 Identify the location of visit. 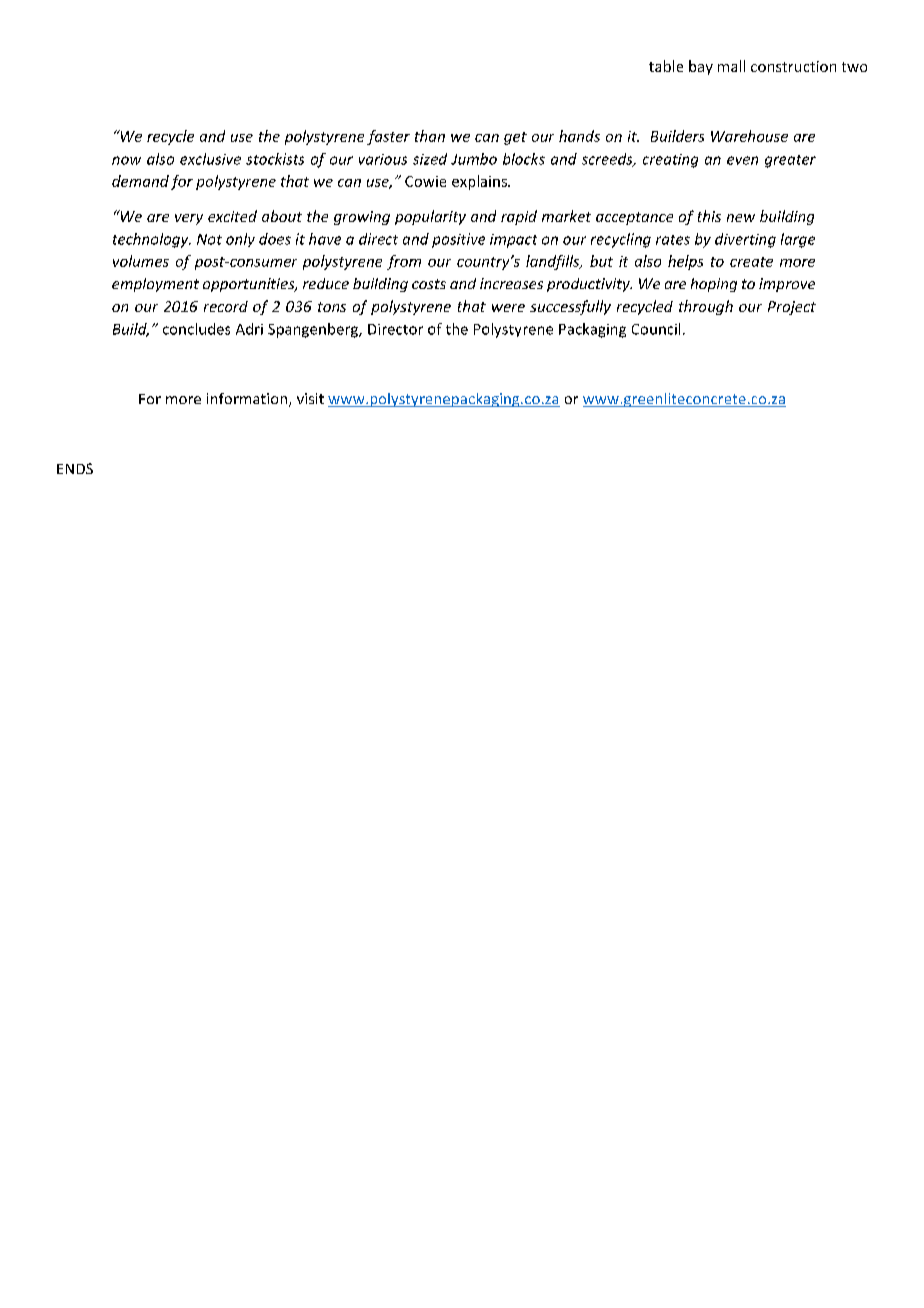
(310, 398).
